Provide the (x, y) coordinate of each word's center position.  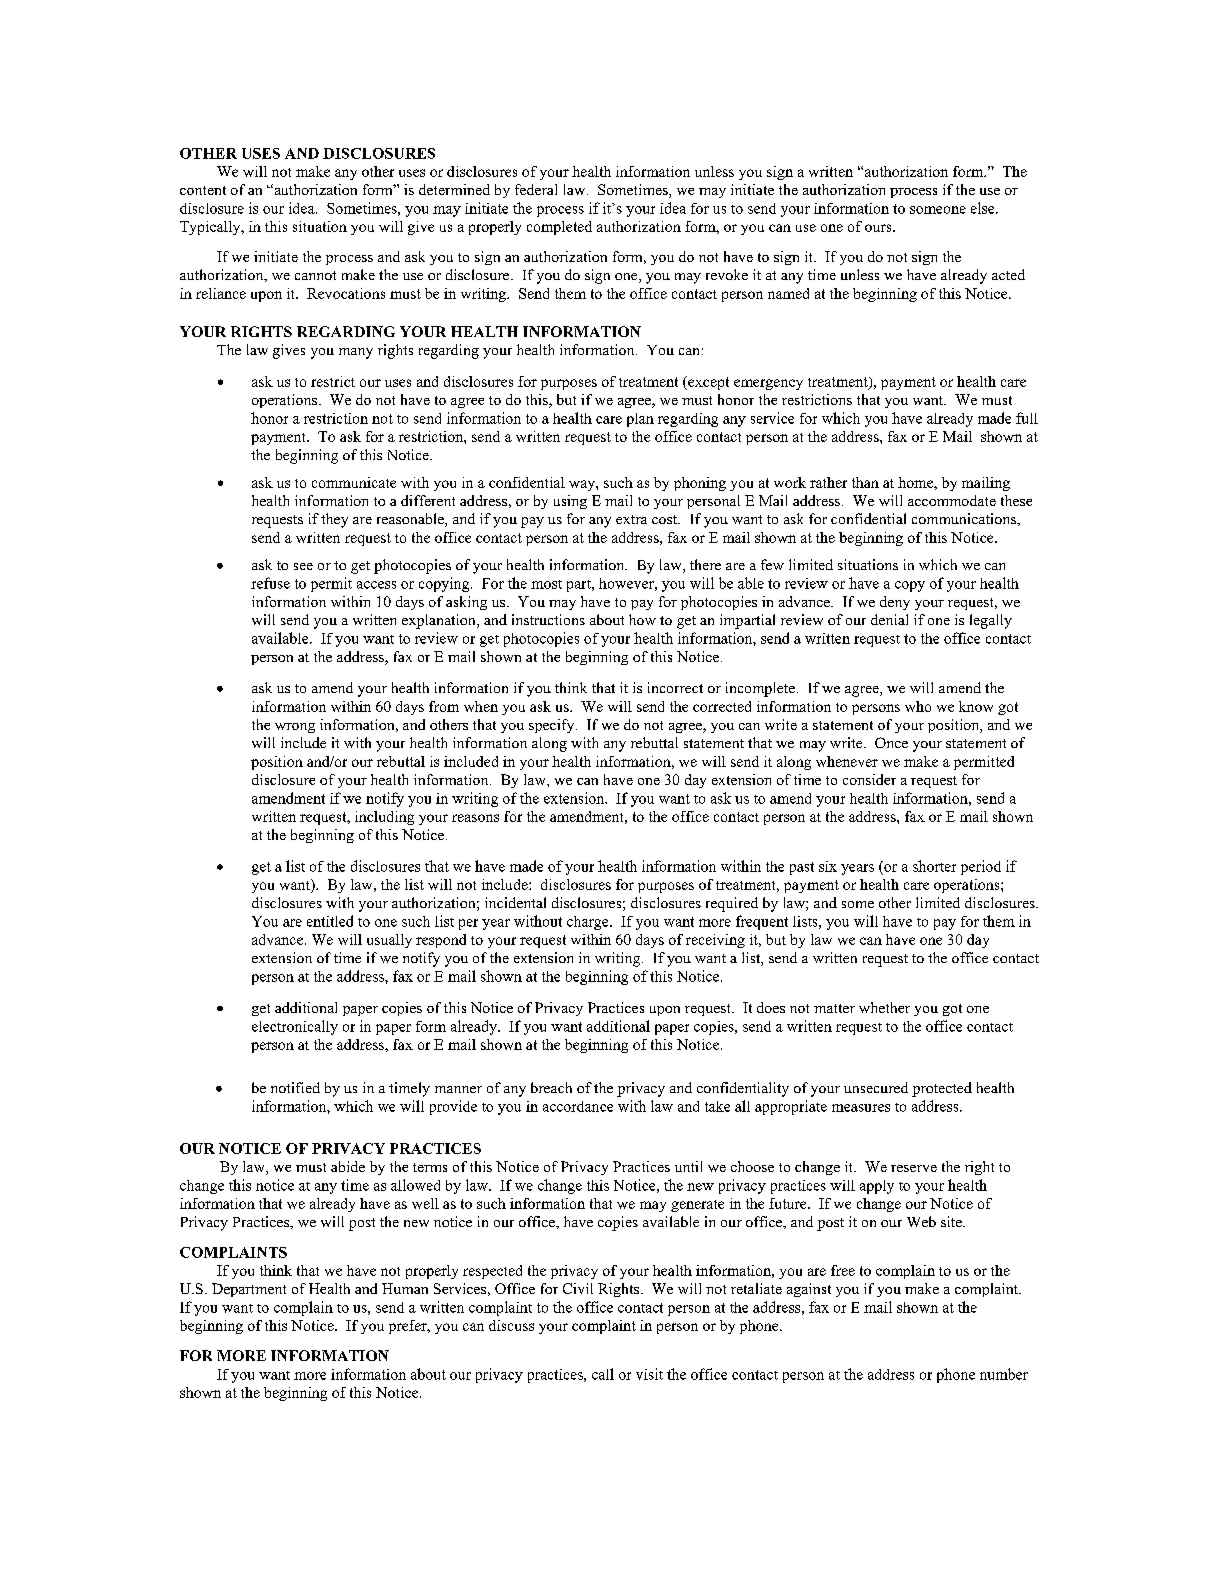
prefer (409, 1327)
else (984, 208)
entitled (330, 921)
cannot (315, 275)
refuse (270, 583)
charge (589, 923)
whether (884, 1007)
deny (895, 603)
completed (559, 228)
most (546, 584)
